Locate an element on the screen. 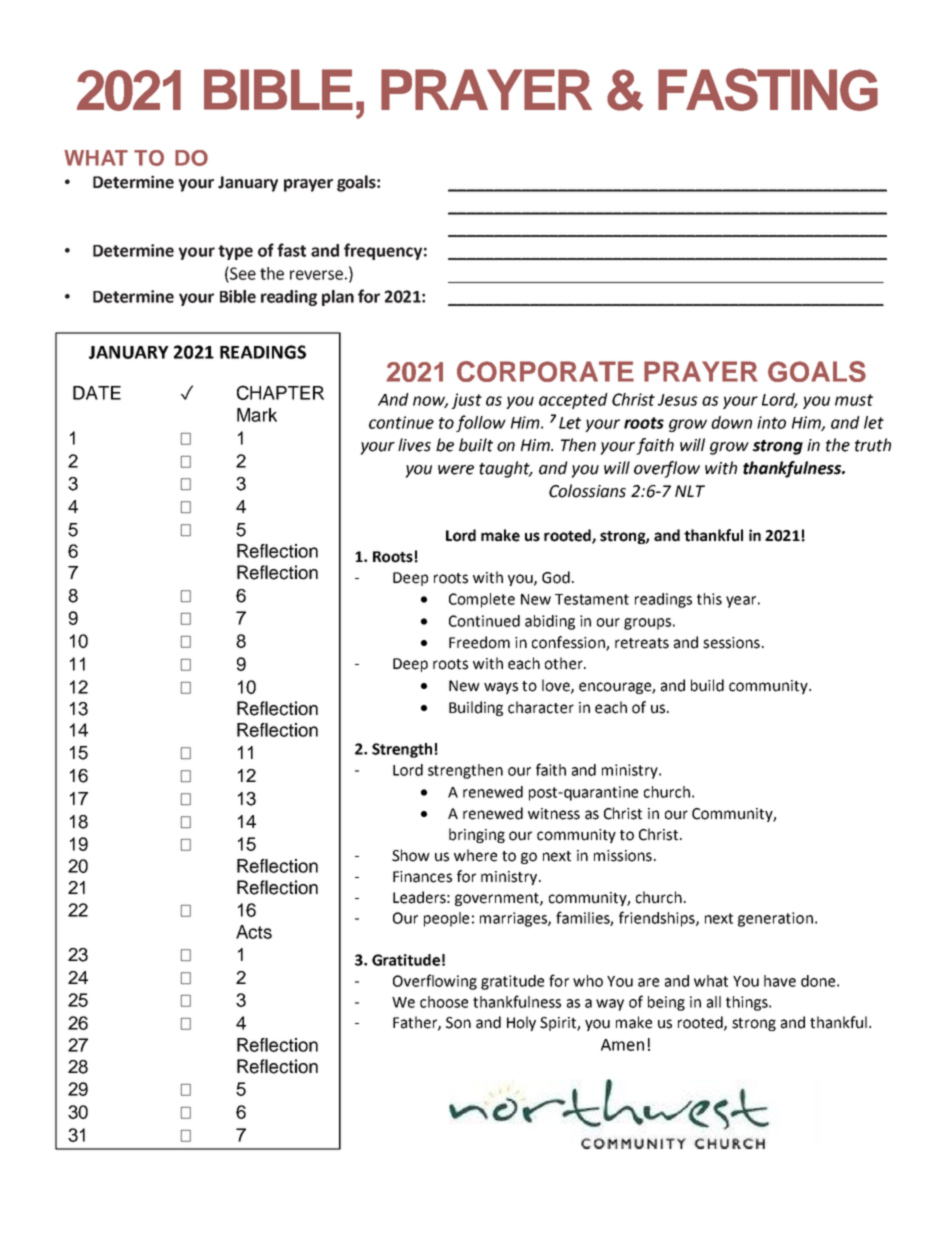  abiding is located at coordinates (550, 622).
